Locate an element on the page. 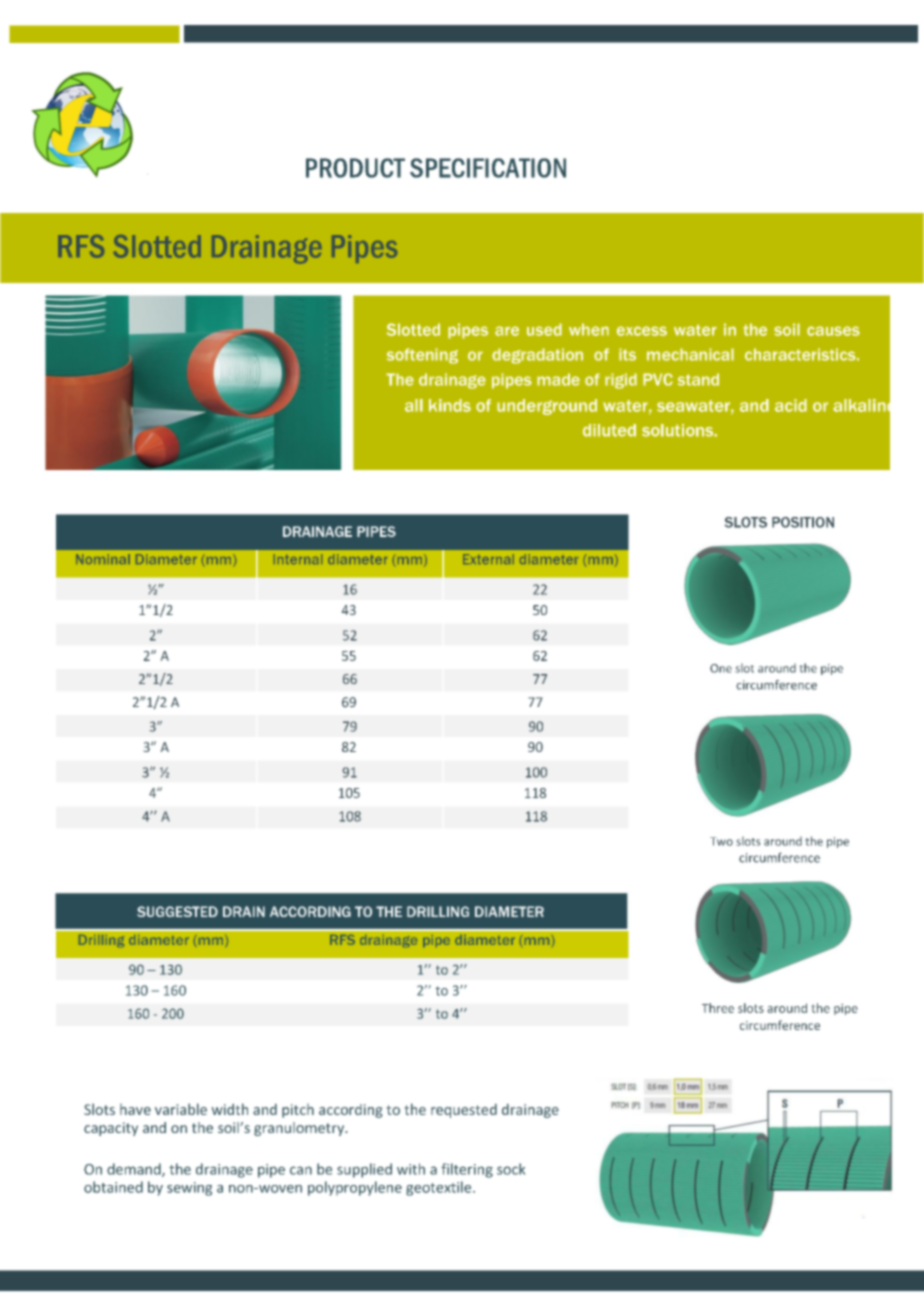 The width and height of the image is (924, 1308). sewing is located at coordinates (189, 1189).
